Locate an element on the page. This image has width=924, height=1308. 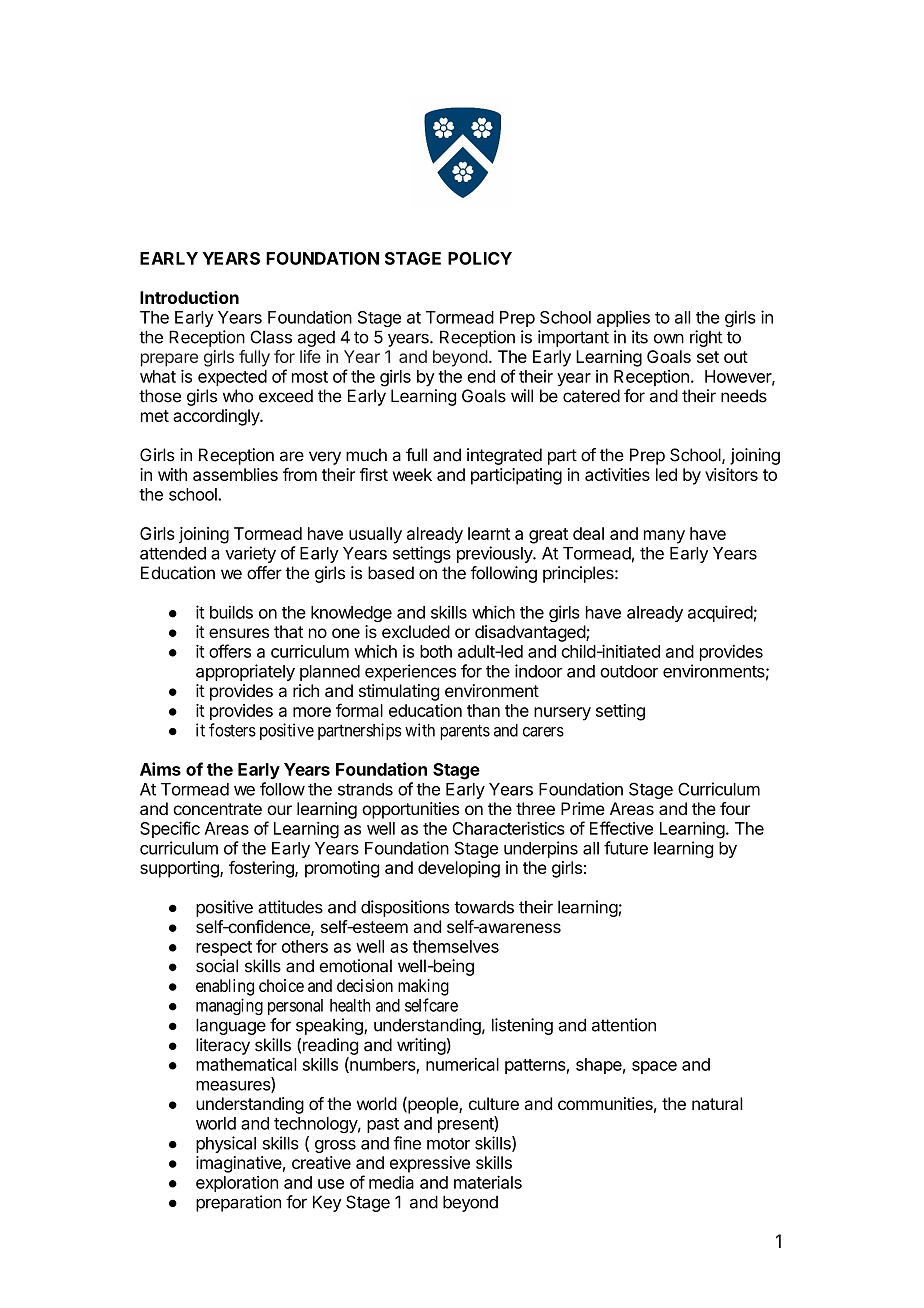
POLICY is located at coordinates (480, 258).
